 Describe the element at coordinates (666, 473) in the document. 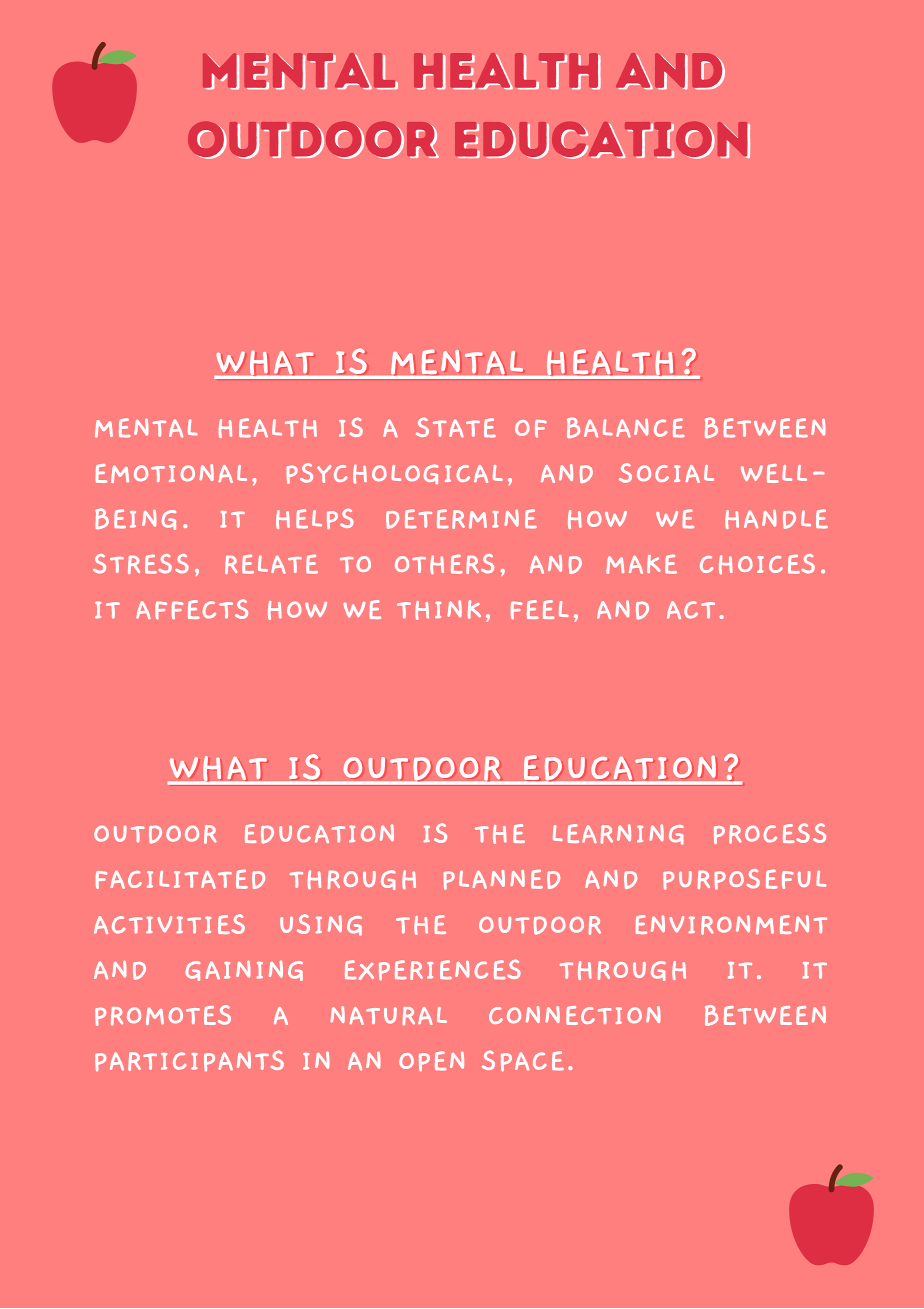

I see `SOCIAL` at that location.
